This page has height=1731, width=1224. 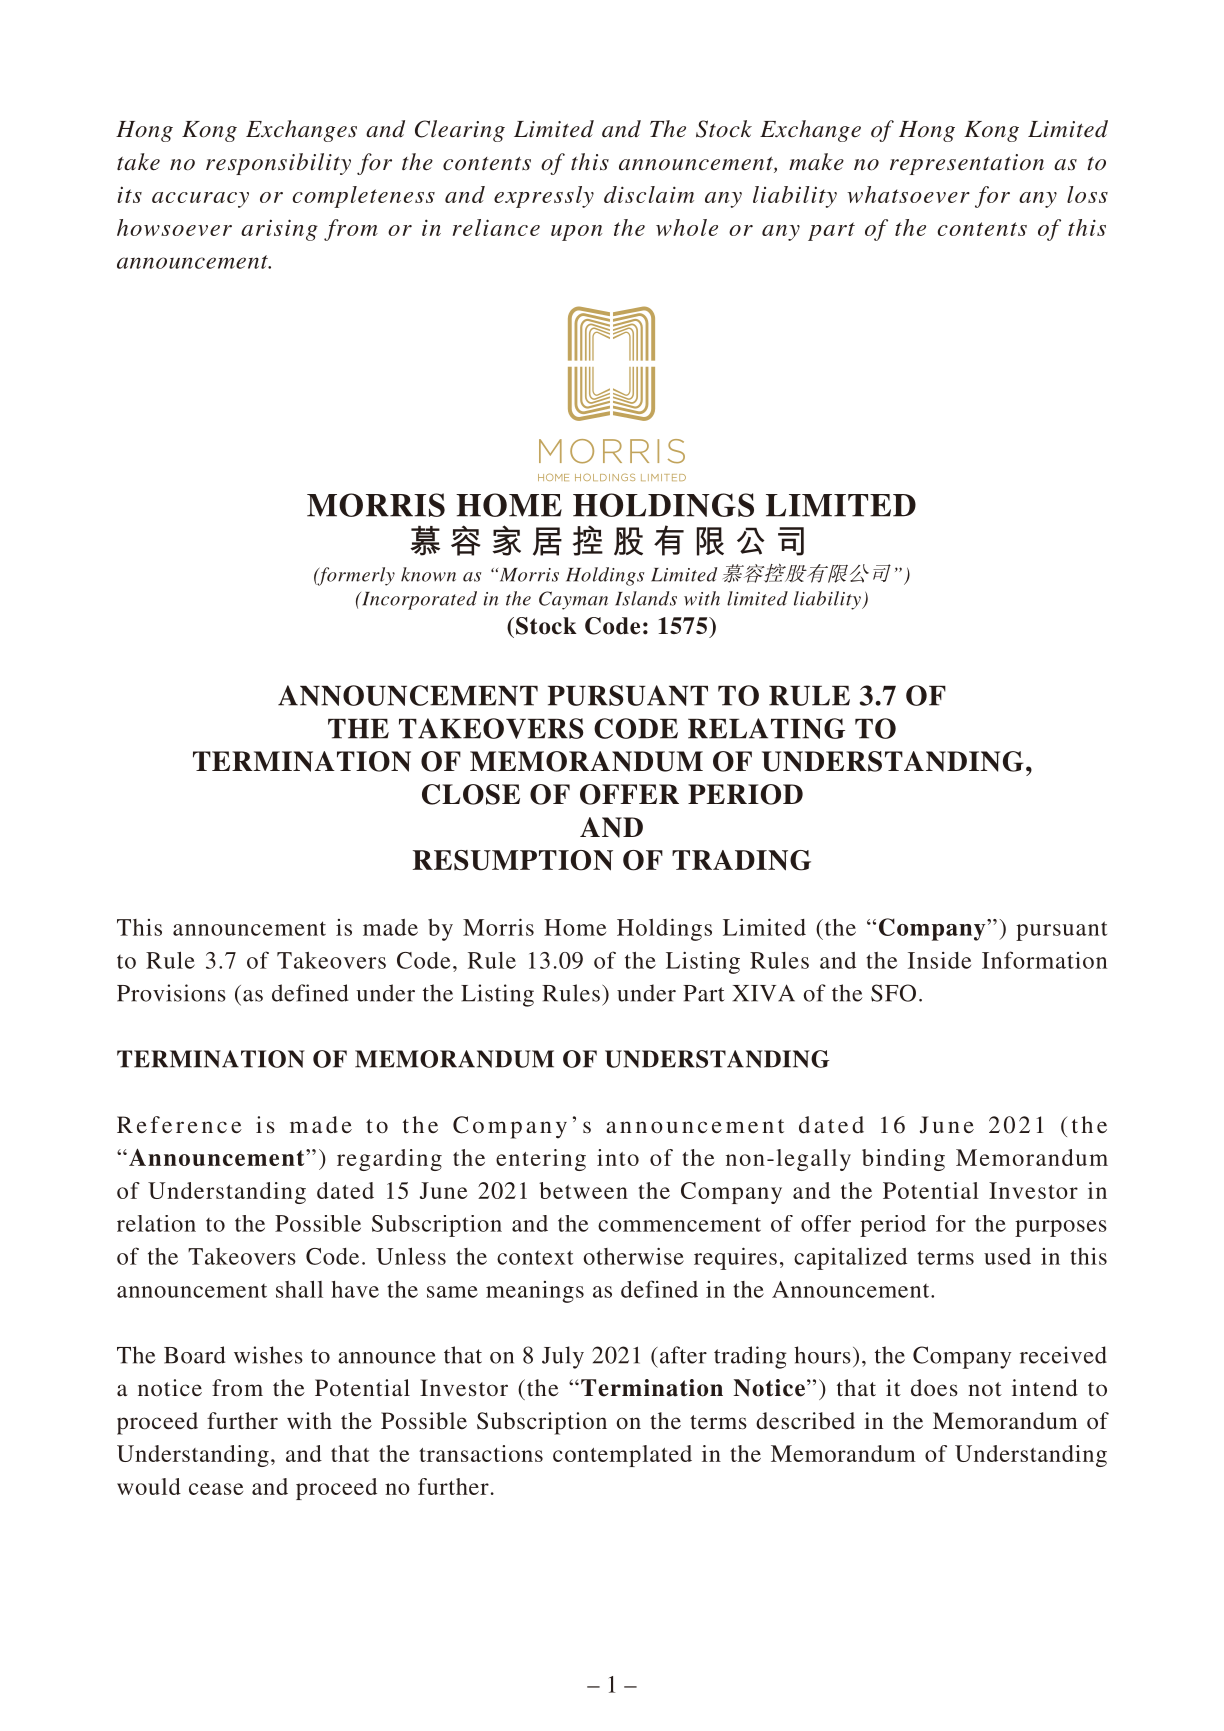 I want to click on responsibility, so click(x=278, y=164).
